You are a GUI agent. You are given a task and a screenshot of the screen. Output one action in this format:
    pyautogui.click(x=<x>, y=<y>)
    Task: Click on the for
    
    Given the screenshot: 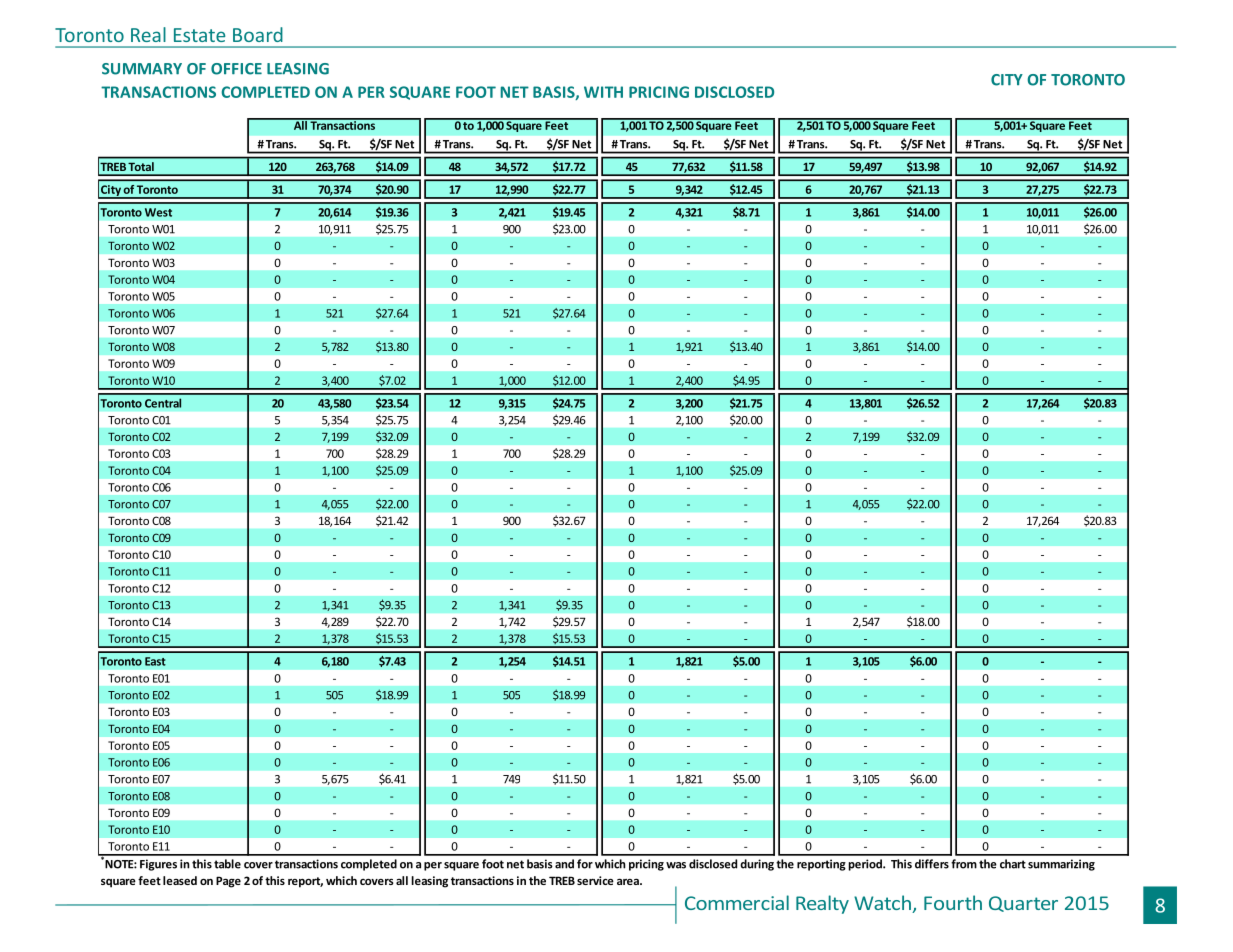 What is the action you would take?
    pyautogui.click(x=585, y=864)
